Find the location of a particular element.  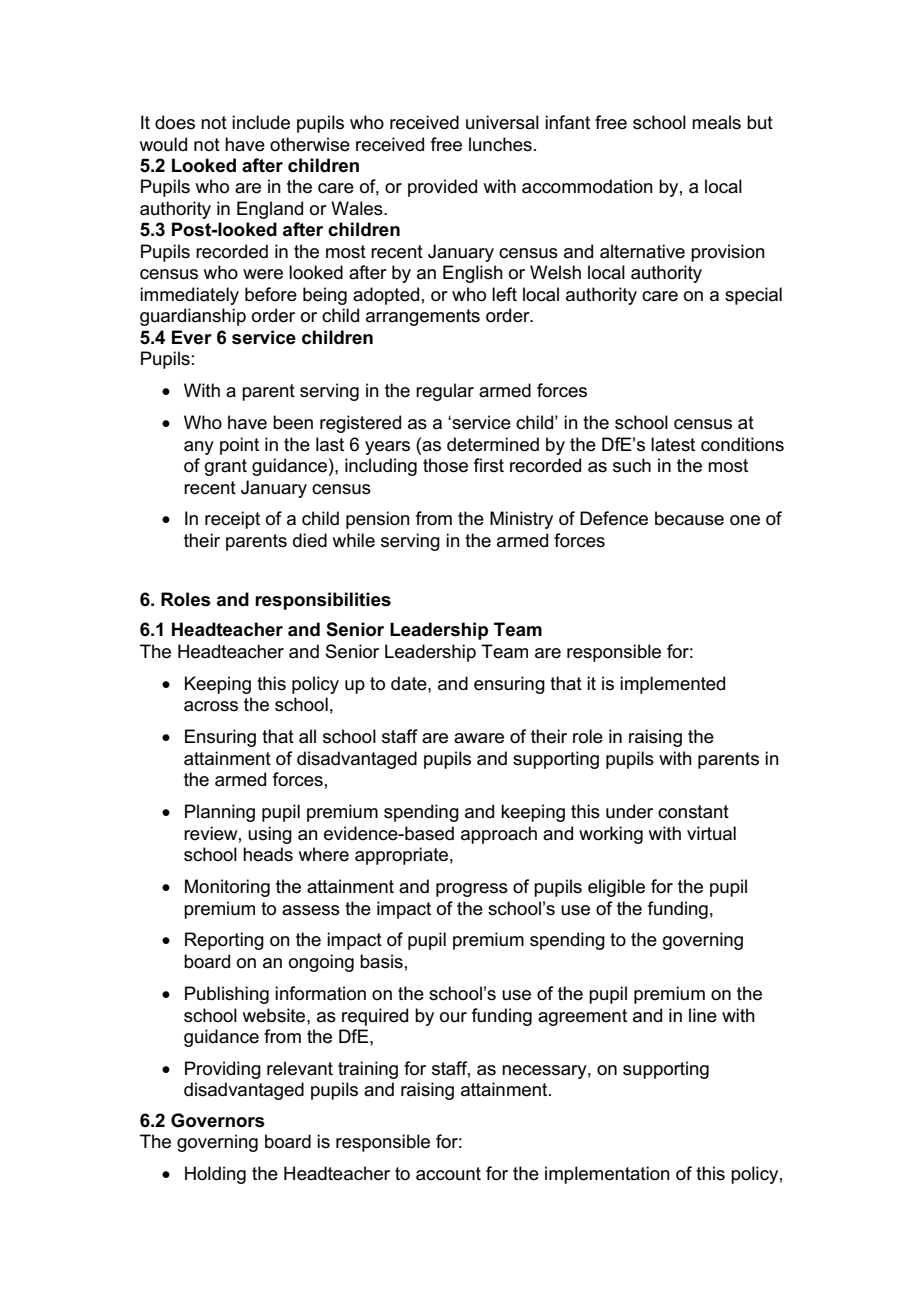

lunches is located at coordinates (500, 144).
